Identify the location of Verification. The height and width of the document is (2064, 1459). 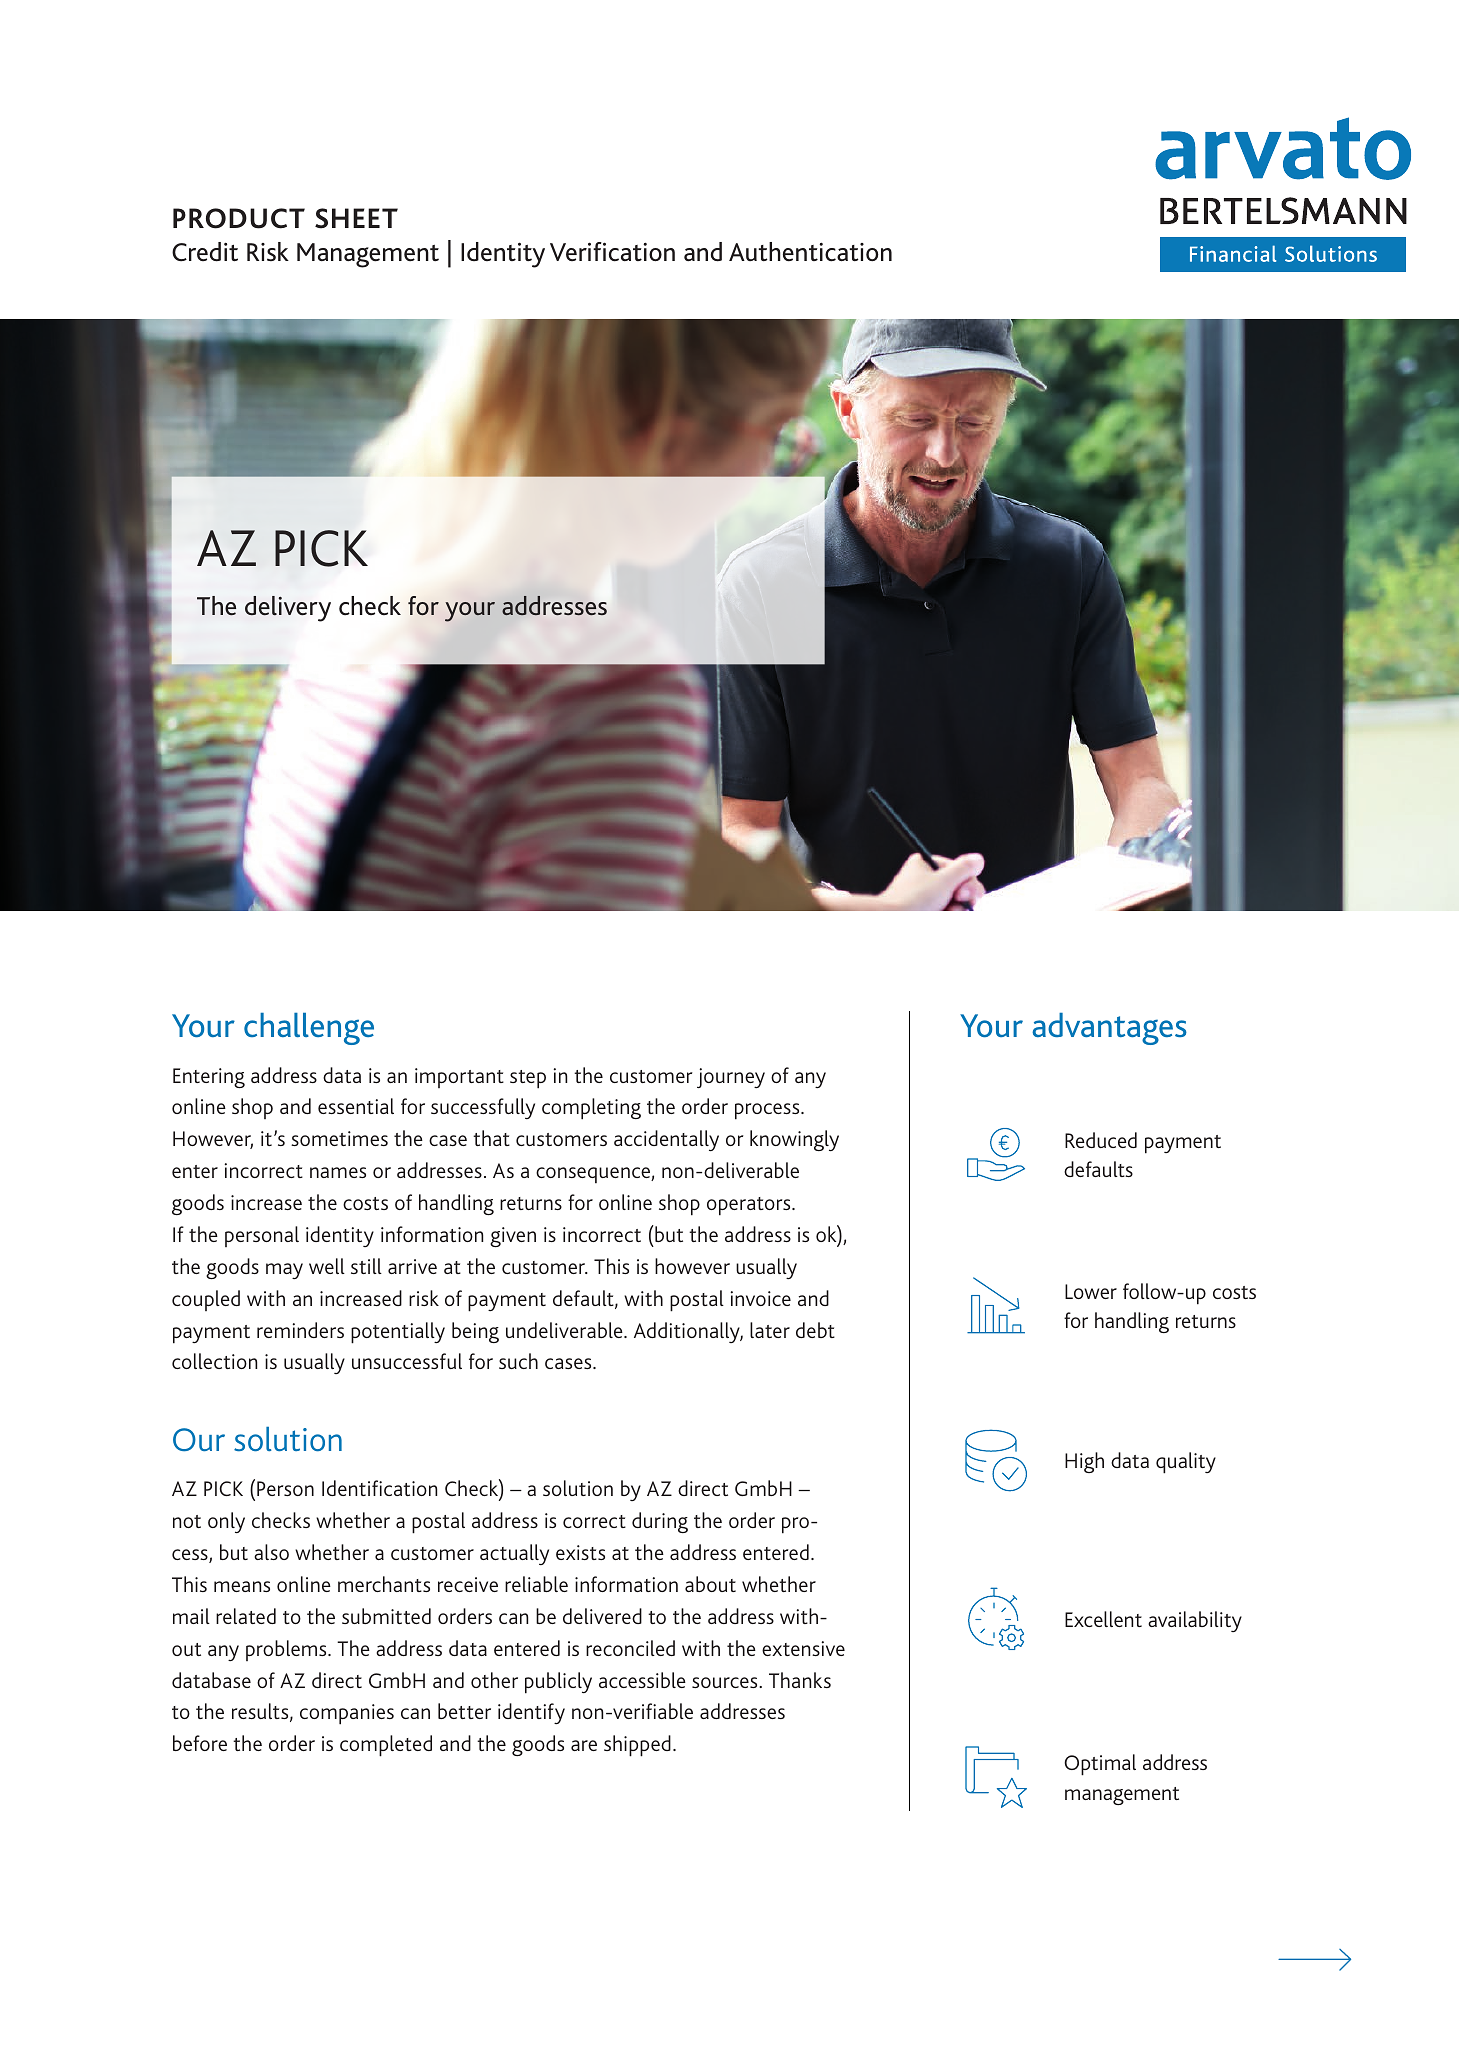
(612, 252).
